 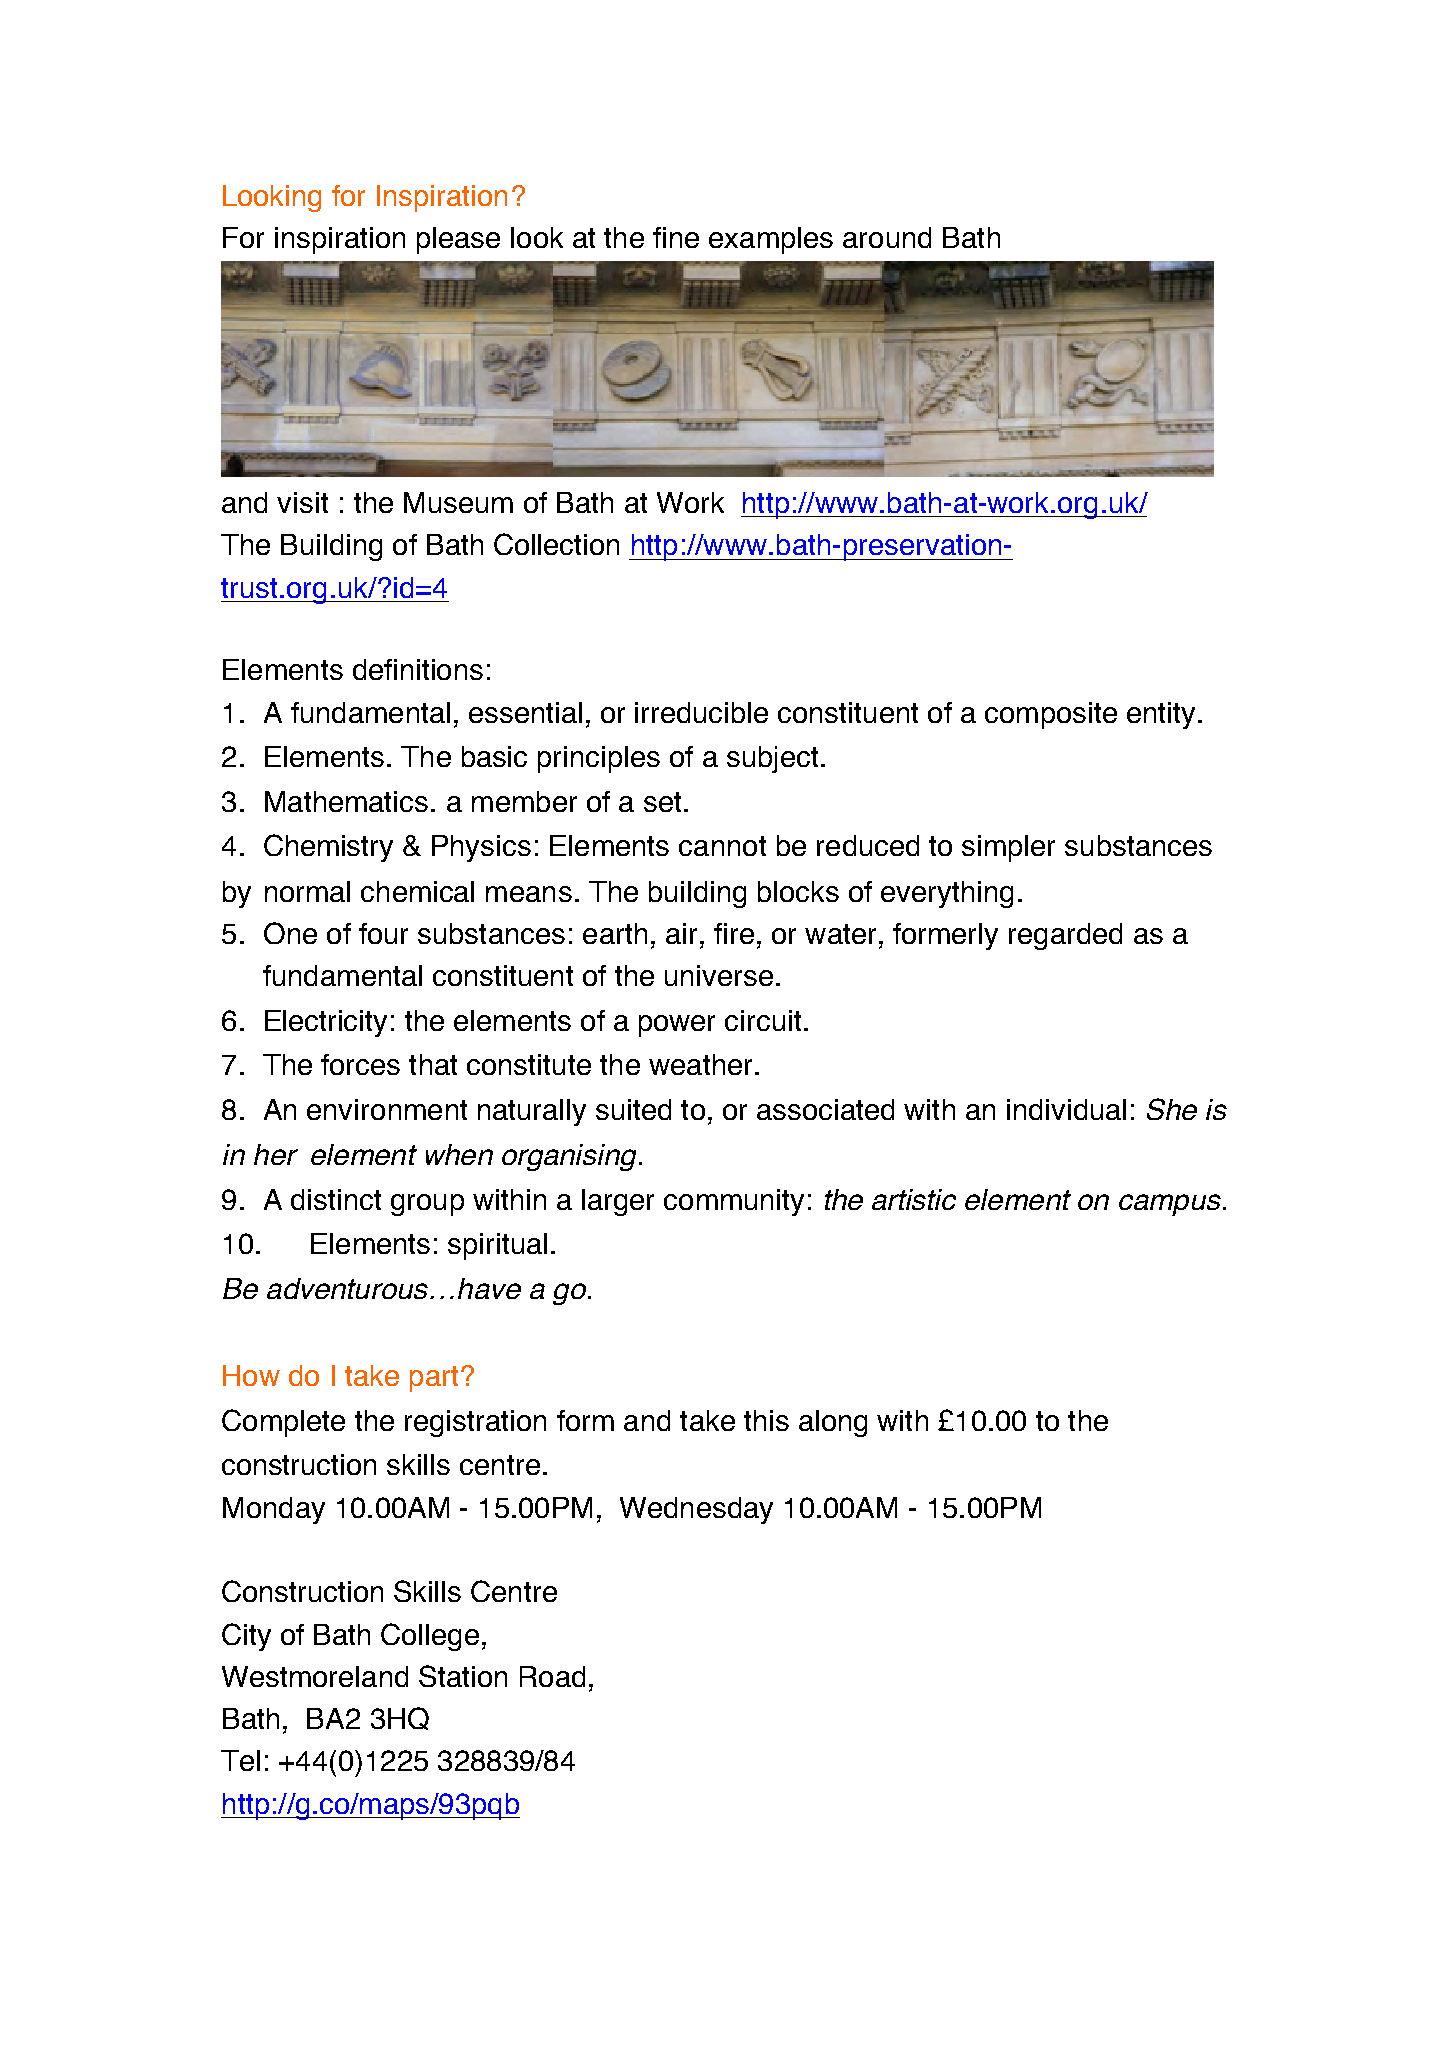 What do you see at coordinates (434, 1379) in the image?
I see `part` at bounding box center [434, 1379].
